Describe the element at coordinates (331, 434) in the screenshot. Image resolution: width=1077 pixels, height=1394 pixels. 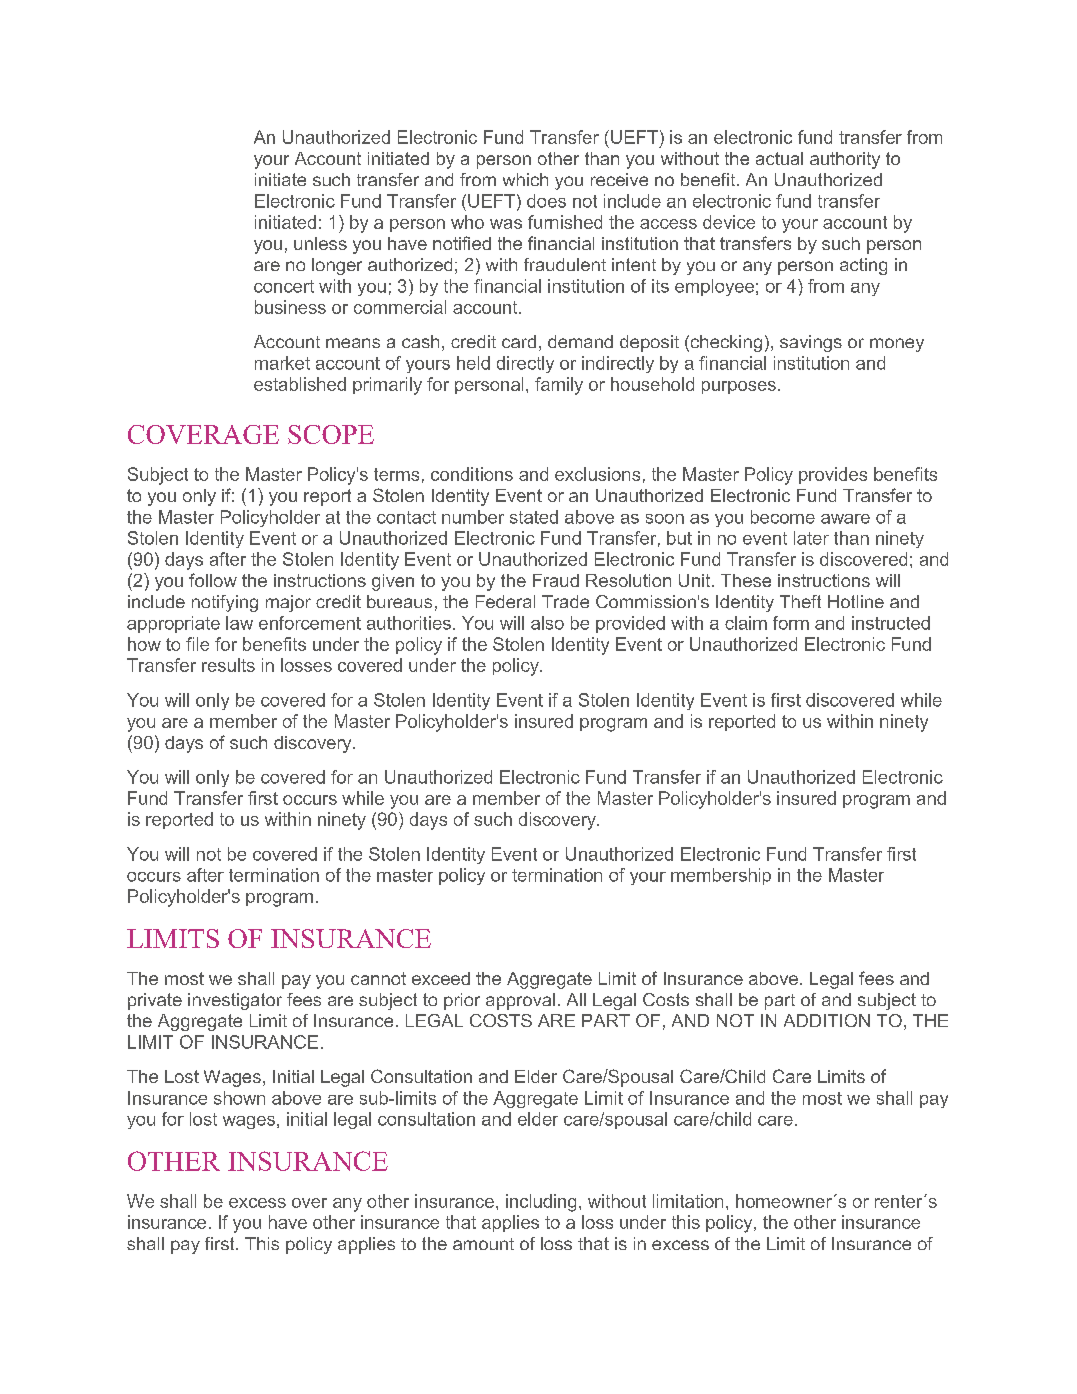
I see `SCOPE` at that location.
